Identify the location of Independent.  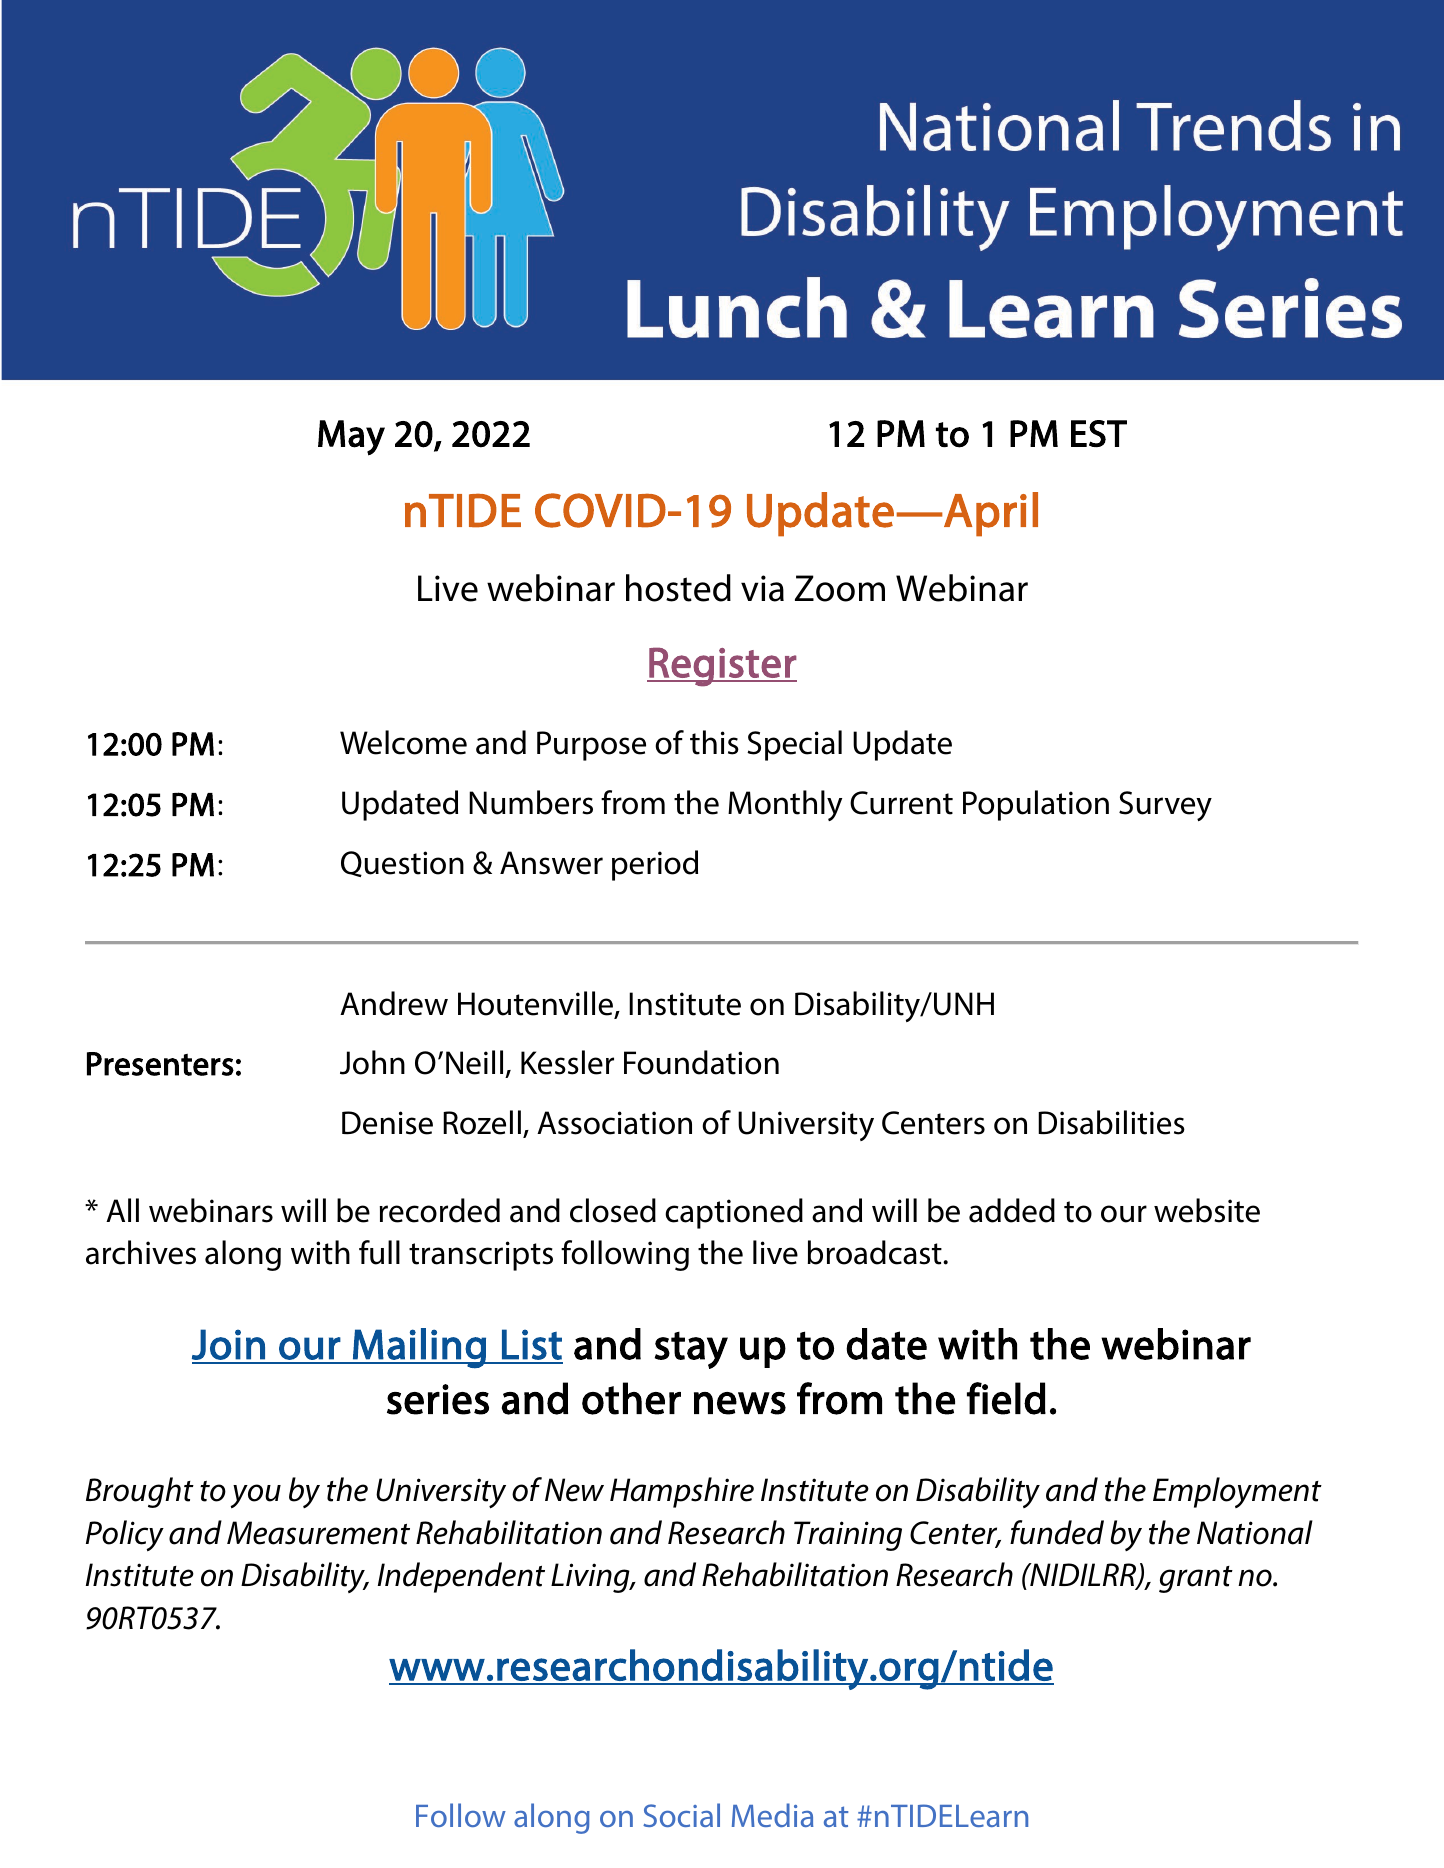
(461, 1577).
